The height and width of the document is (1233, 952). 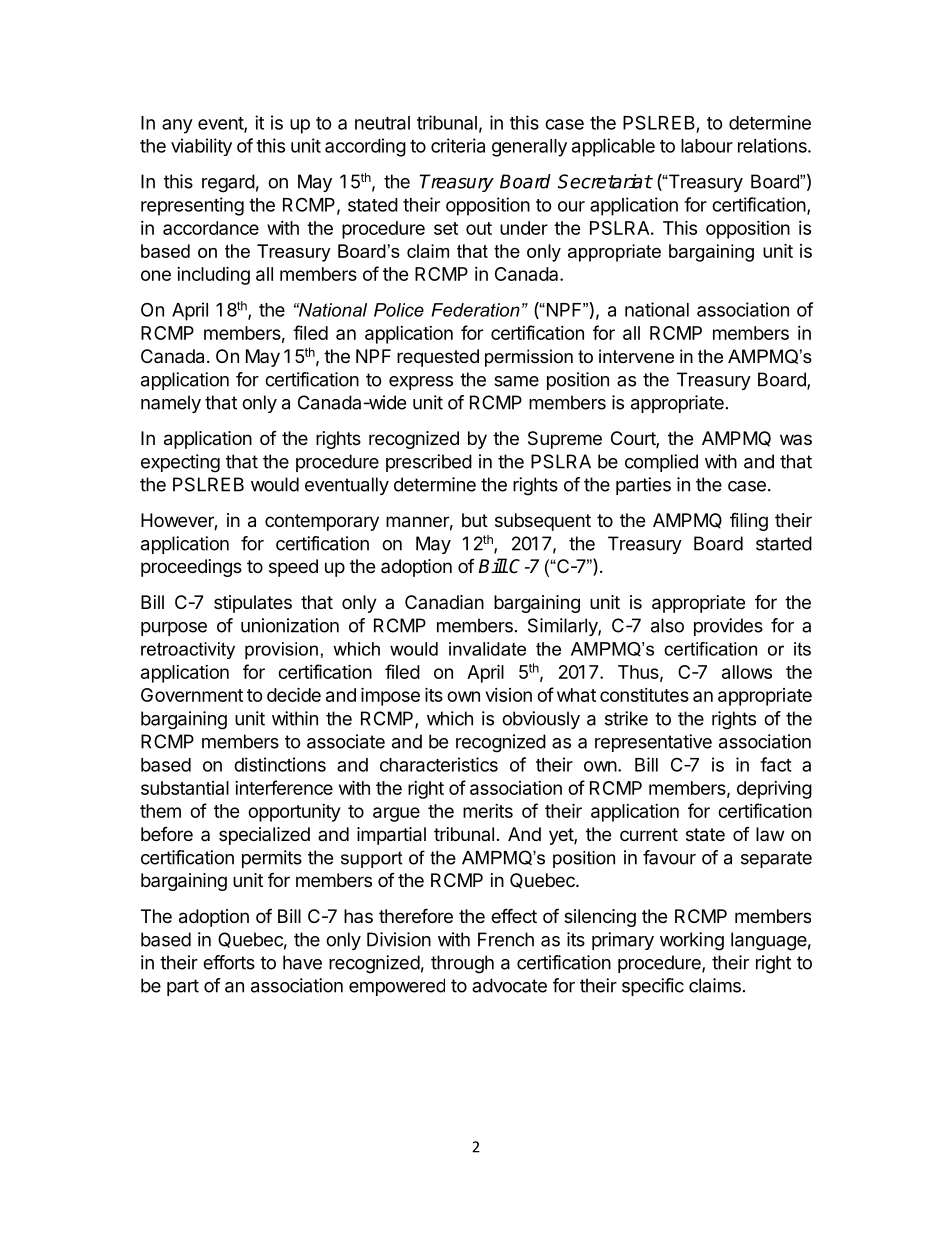 I want to click on Government, so click(x=192, y=695).
